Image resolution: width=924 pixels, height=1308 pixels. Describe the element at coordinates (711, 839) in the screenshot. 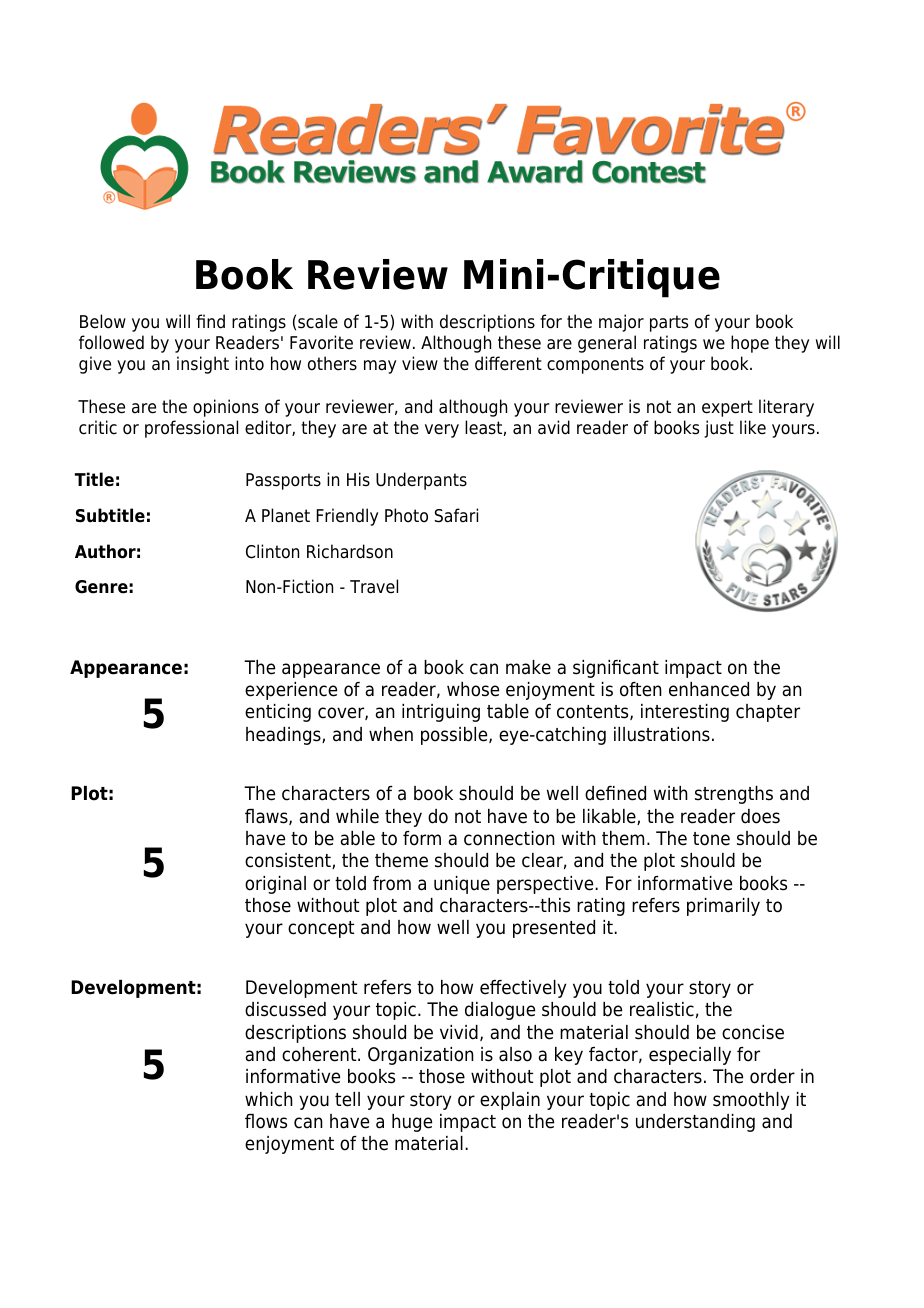

I see `tone` at that location.
